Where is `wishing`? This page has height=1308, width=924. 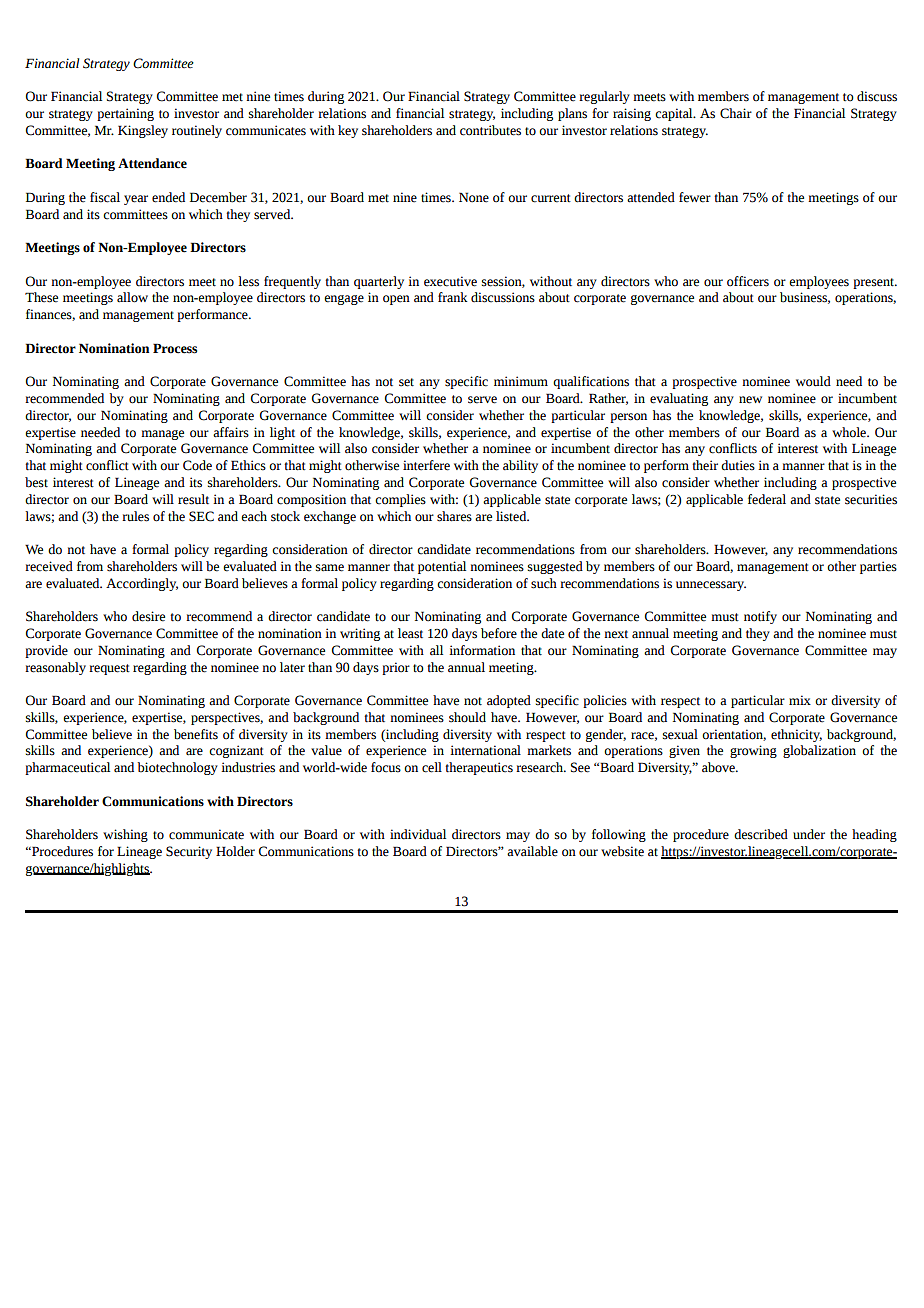 wishing is located at coordinates (125, 835).
